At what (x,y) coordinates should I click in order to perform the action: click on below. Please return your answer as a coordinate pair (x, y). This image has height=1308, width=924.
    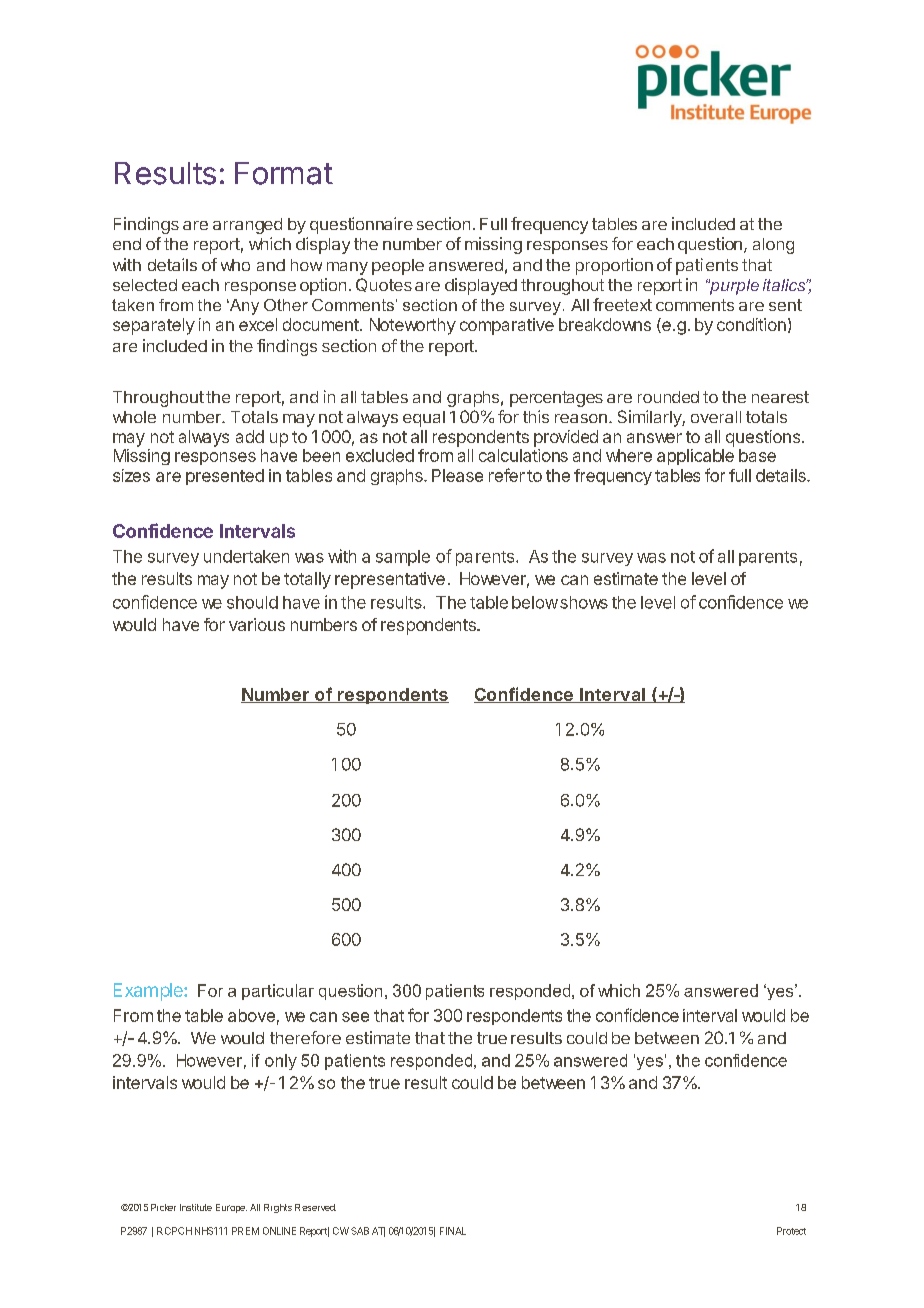
    Looking at the image, I should click on (535, 602).
